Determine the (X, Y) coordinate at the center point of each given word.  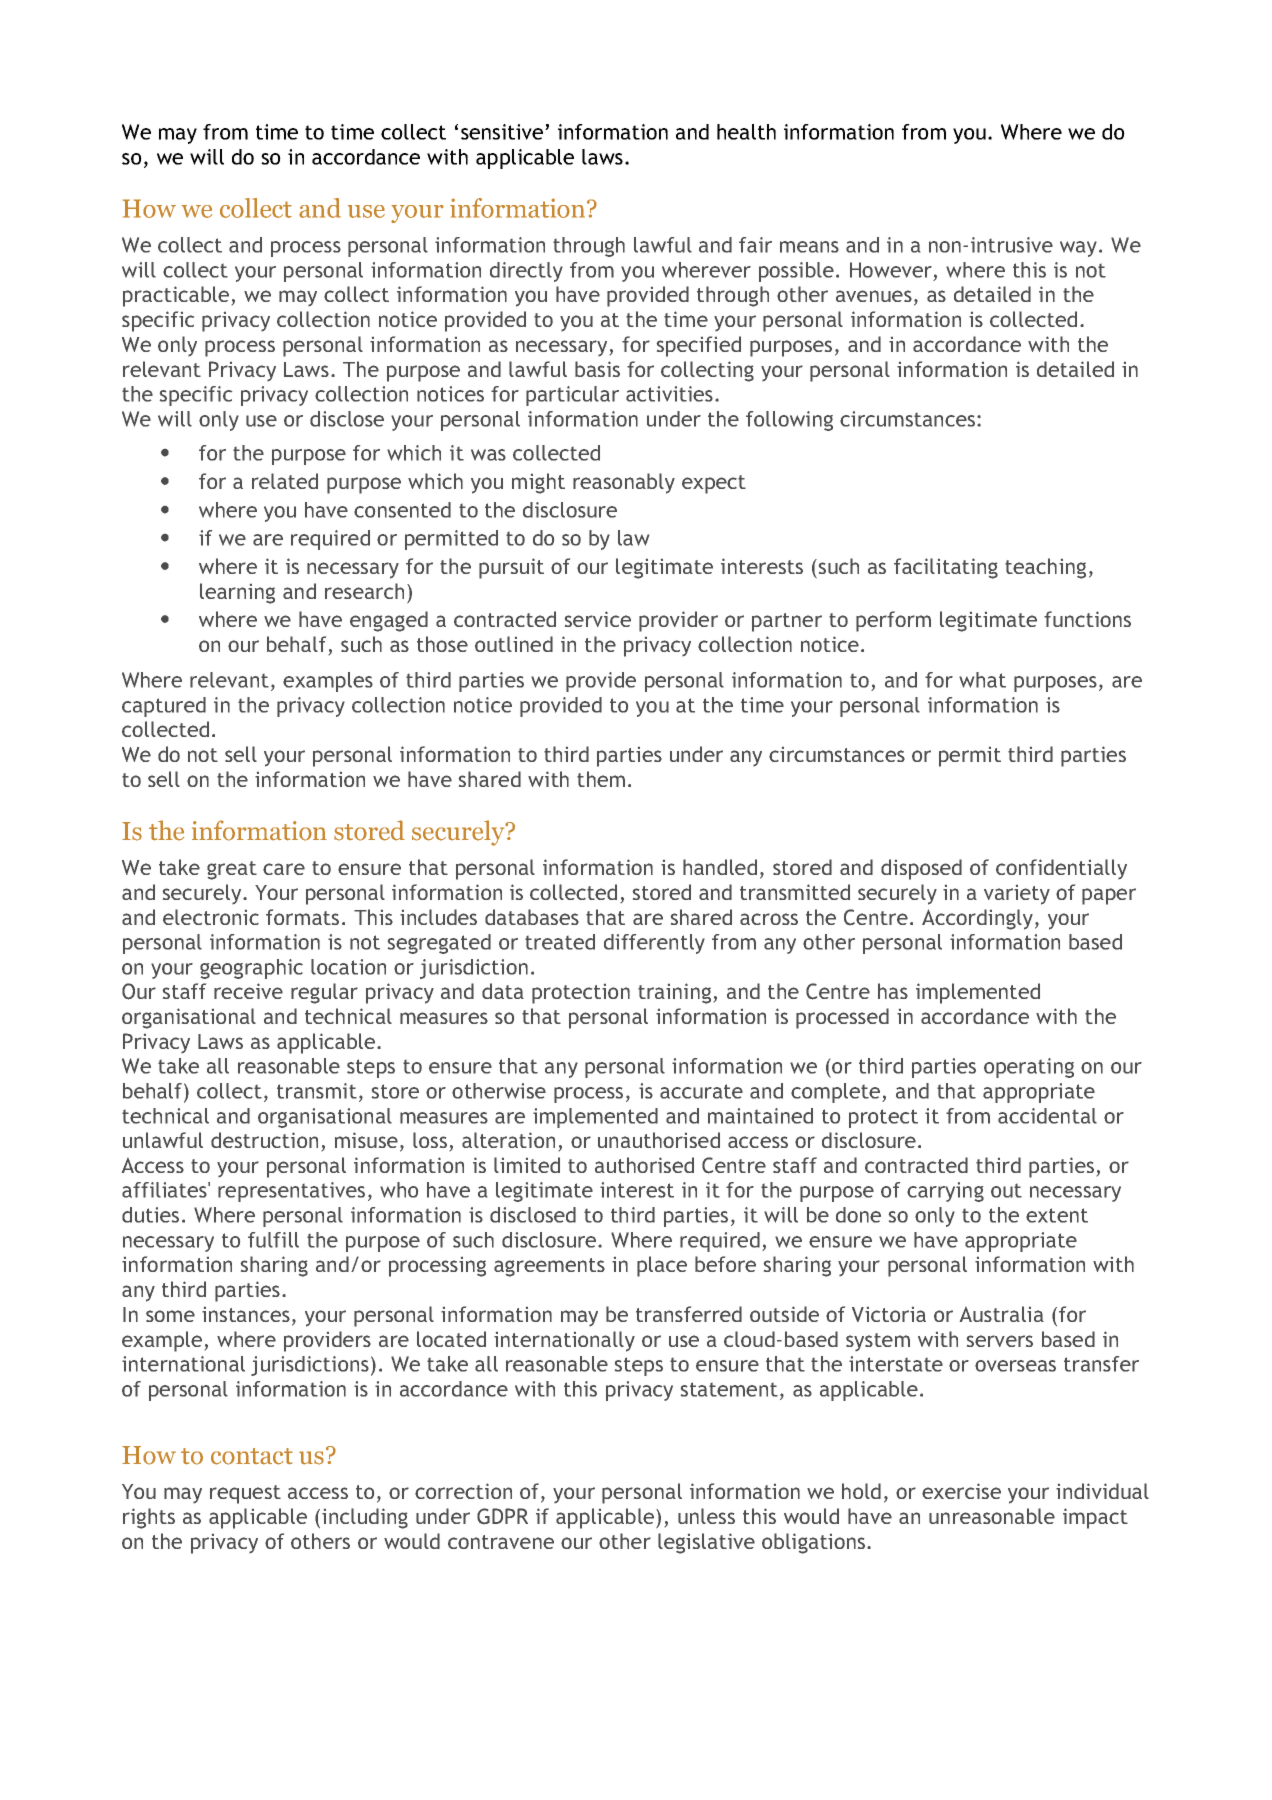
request (245, 1494)
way (1080, 249)
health (746, 132)
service (598, 619)
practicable (176, 296)
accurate (701, 1091)
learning (237, 593)
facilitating (946, 568)
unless (706, 1516)
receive (248, 991)
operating (1029, 1068)
